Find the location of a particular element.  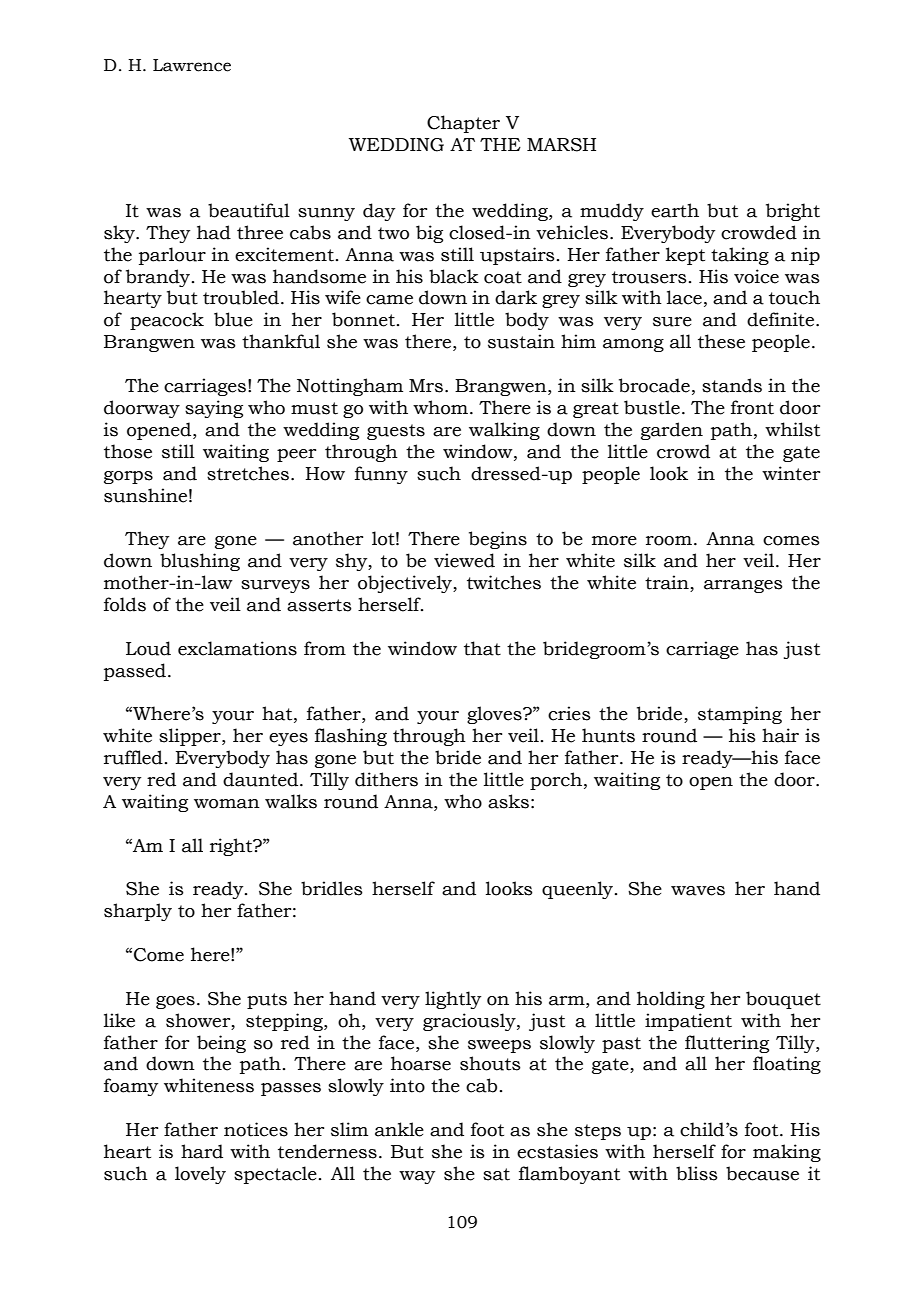

Lawrence is located at coordinates (192, 65).
